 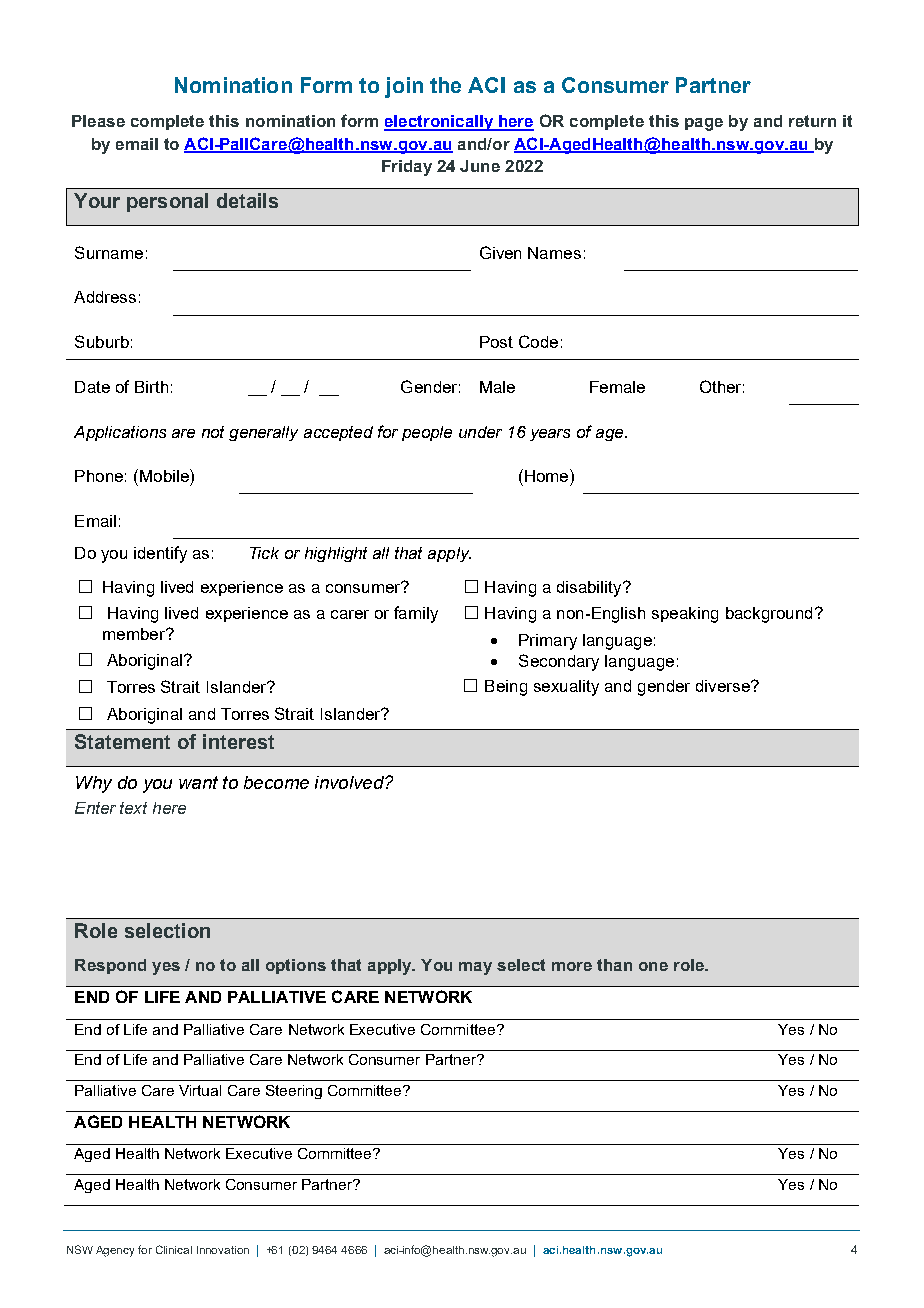 I want to click on Clinical, so click(x=174, y=1249).
